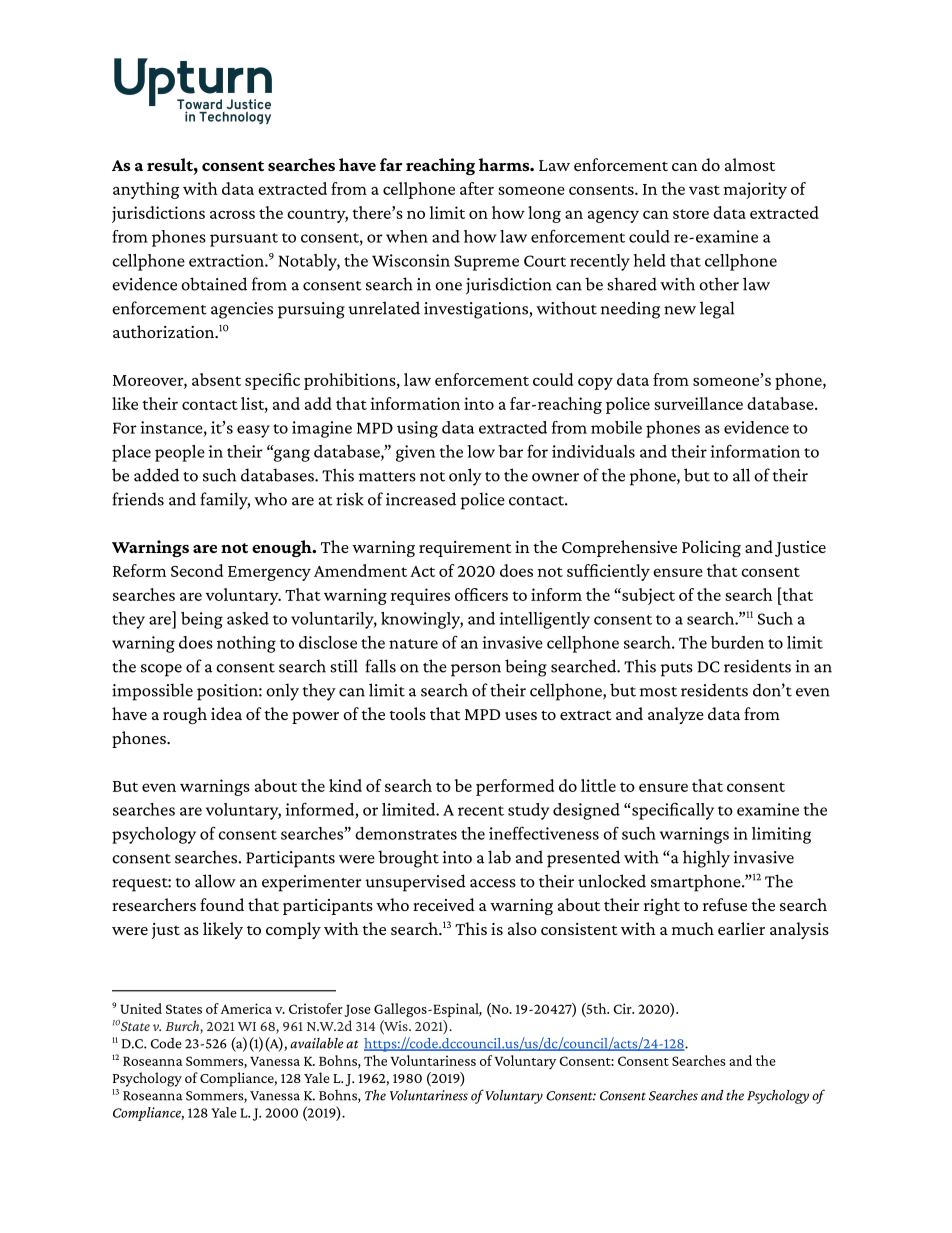  Describe the element at coordinates (232, 214) in the screenshot. I see `across` at that location.
